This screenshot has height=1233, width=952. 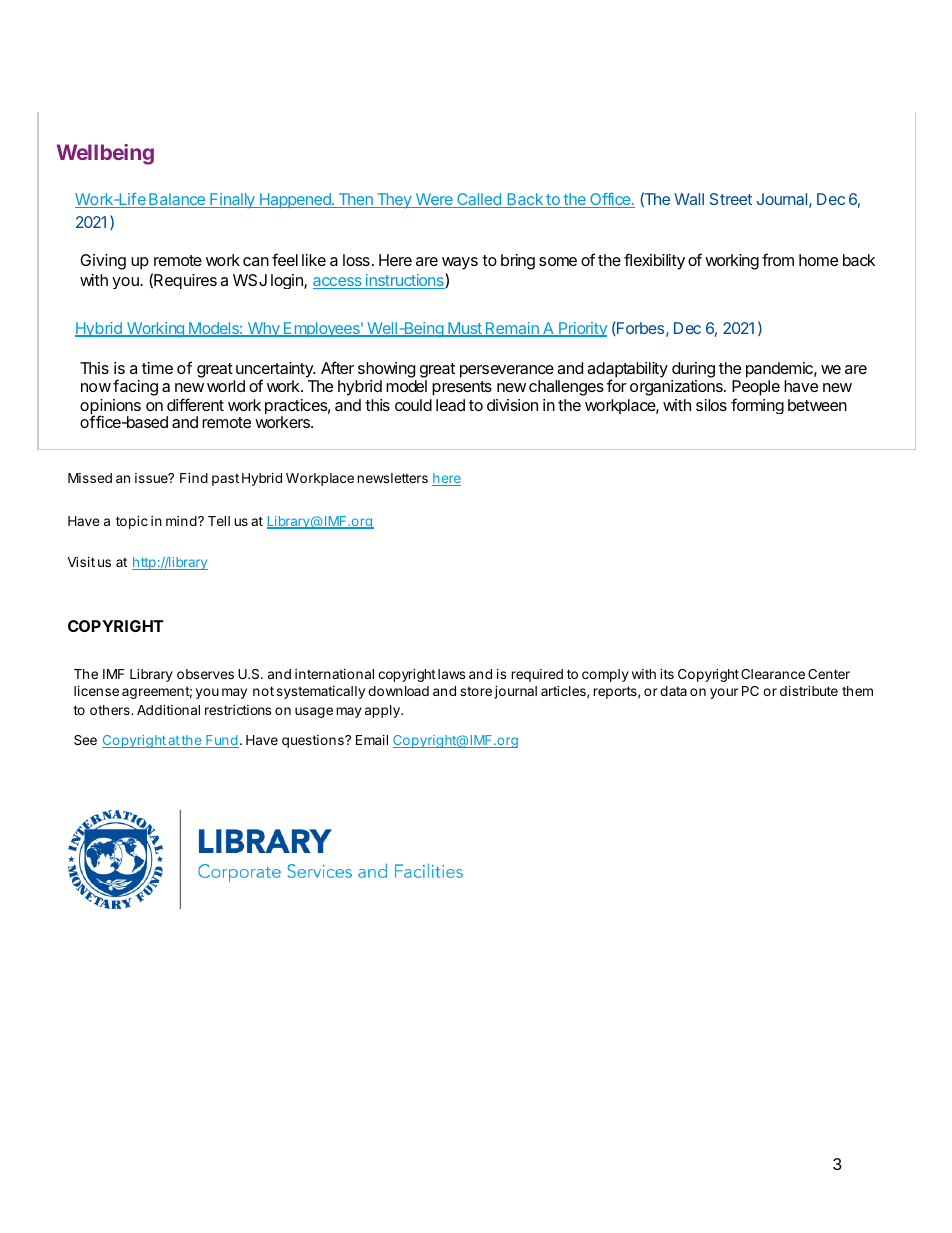 What do you see at coordinates (451, 674) in the screenshot?
I see `laws` at bounding box center [451, 674].
